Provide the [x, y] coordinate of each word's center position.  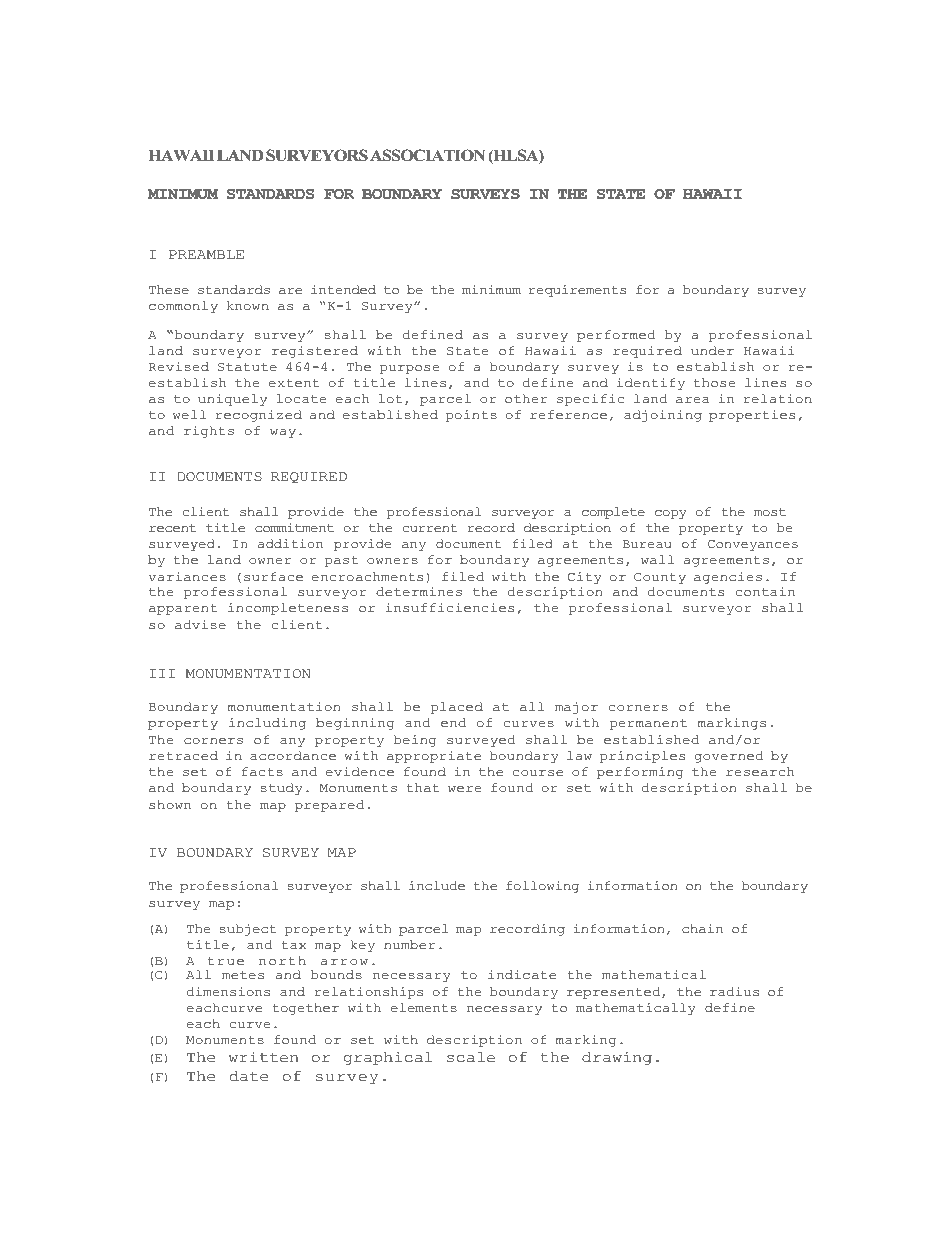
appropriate [434, 757]
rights [209, 432]
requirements [577, 291]
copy [671, 514]
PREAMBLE [206, 254]
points [471, 416]
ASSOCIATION [427, 155]
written [263, 1057]
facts [262, 772]
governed [729, 757]
